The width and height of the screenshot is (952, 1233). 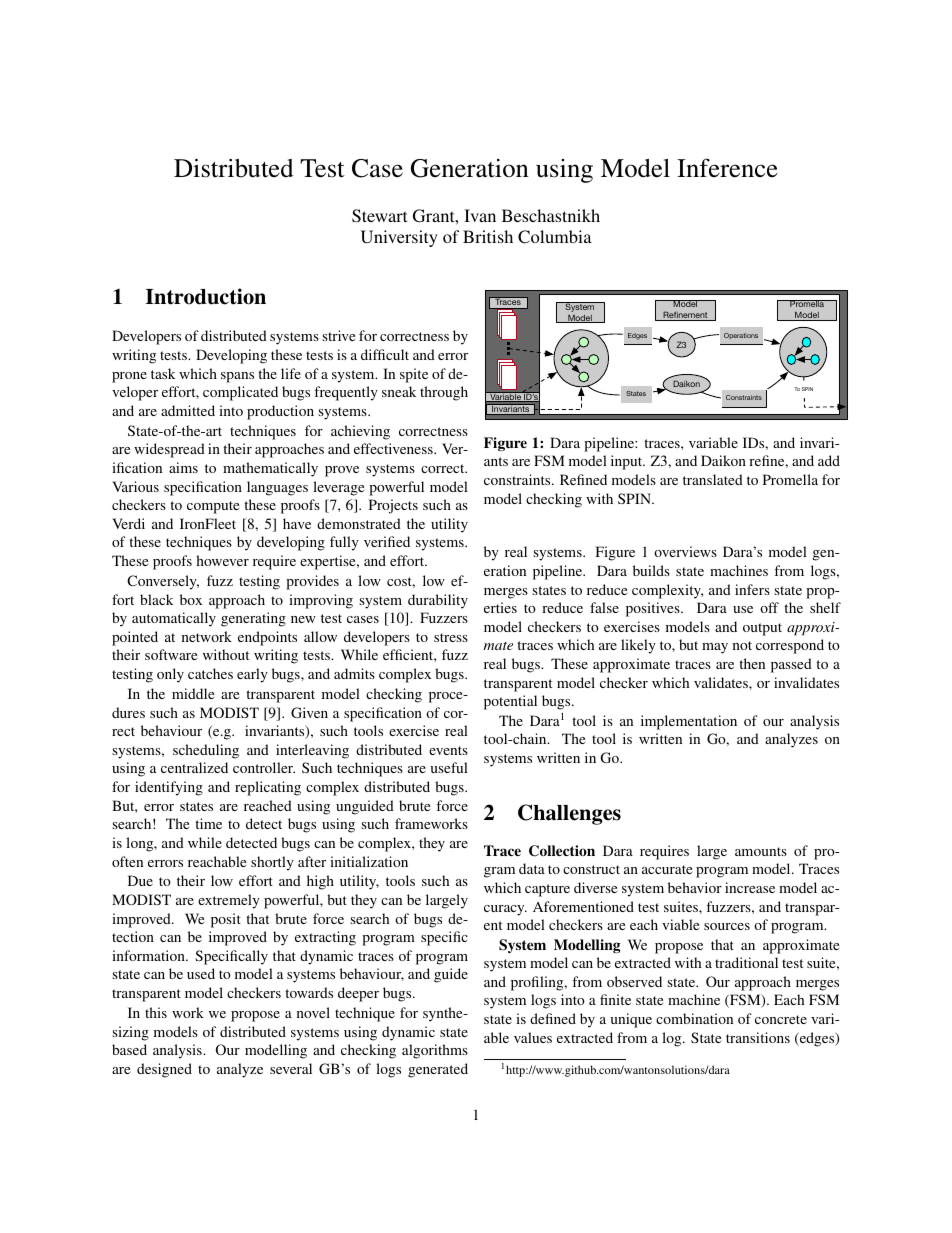 What do you see at coordinates (727, 168) in the screenshot?
I see `Inference` at bounding box center [727, 168].
